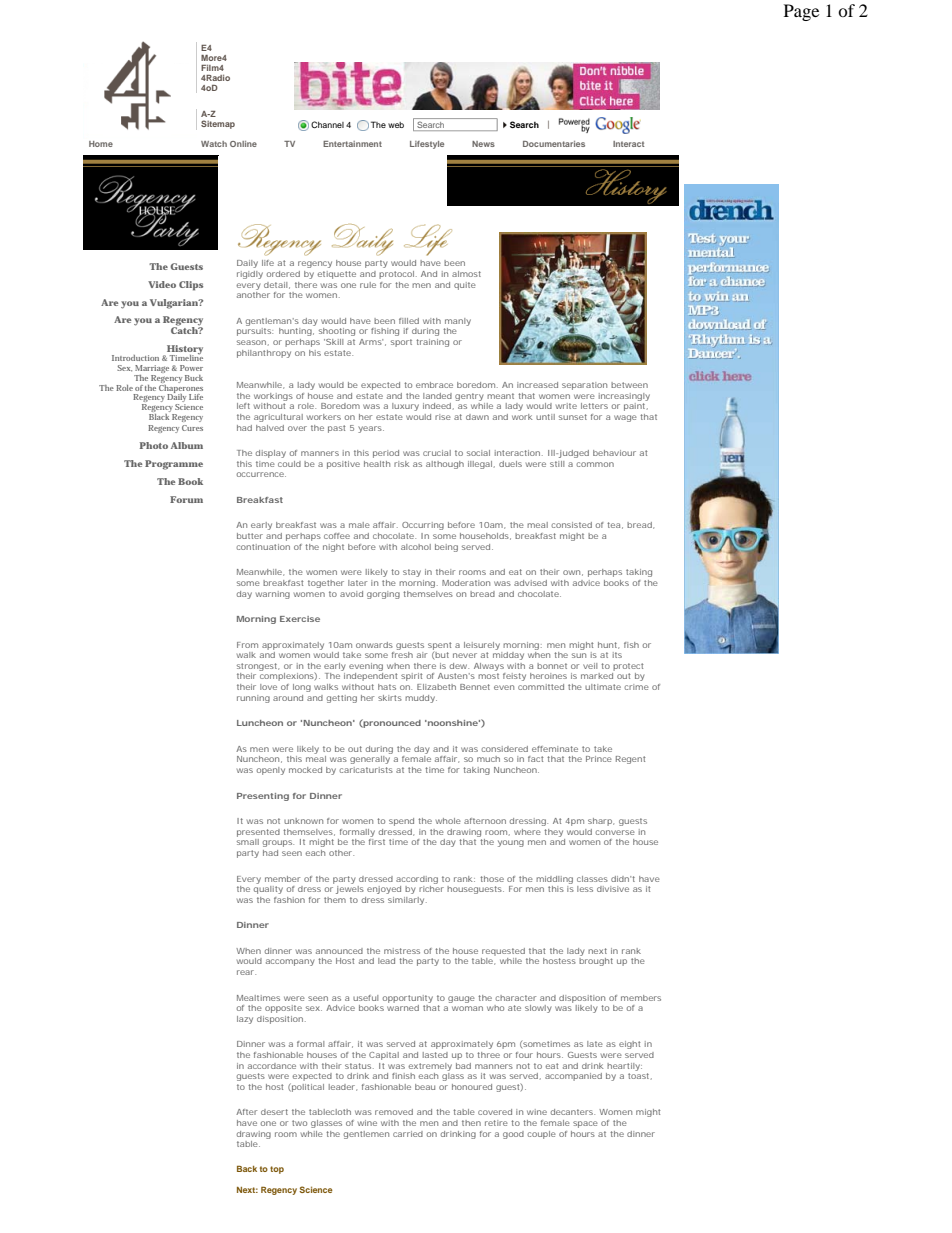 Image resolution: width=952 pixels, height=1233 pixels. I want to click on Back, so click(247, 1168).
